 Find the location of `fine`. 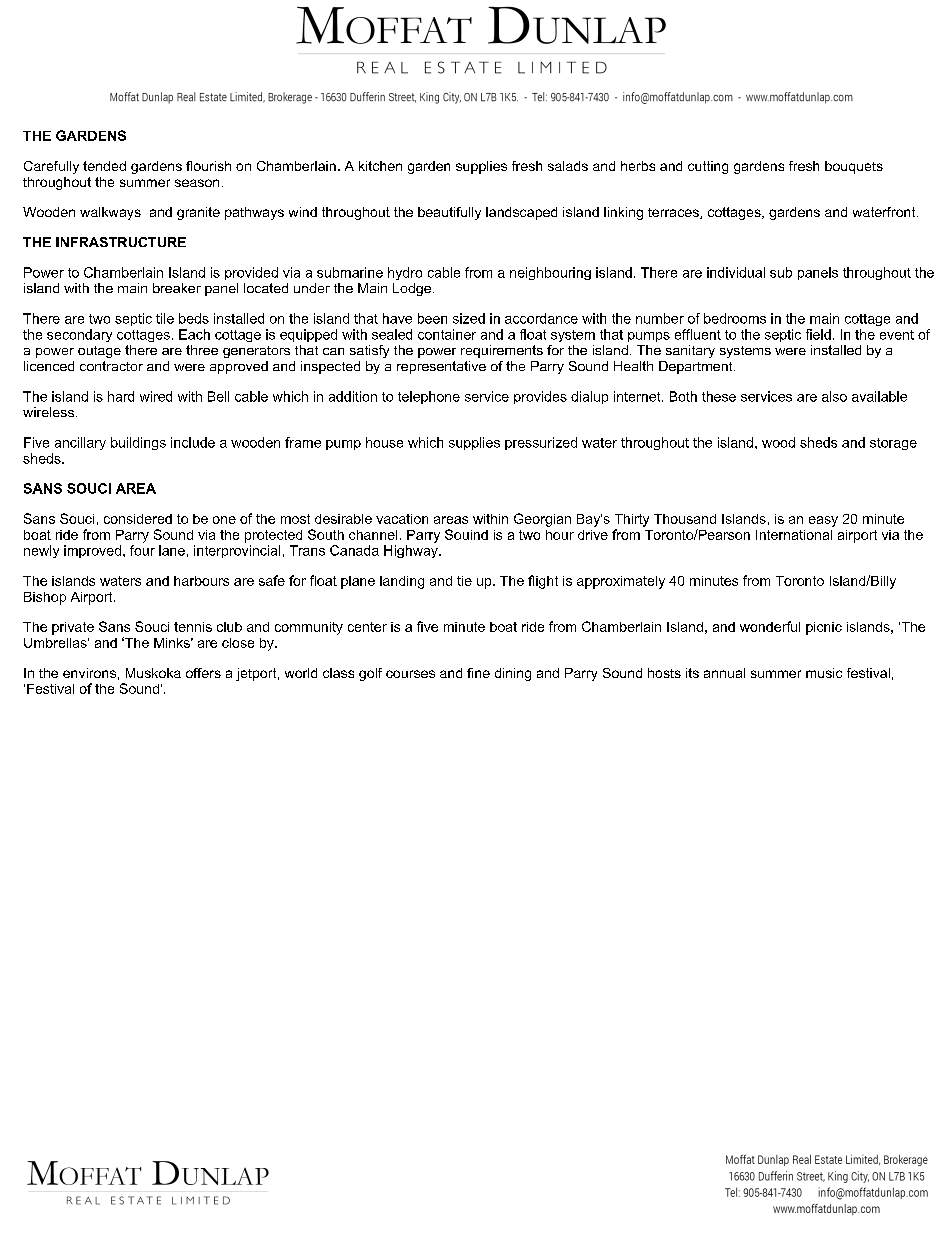

fine is located at coordinates (478, 673).
